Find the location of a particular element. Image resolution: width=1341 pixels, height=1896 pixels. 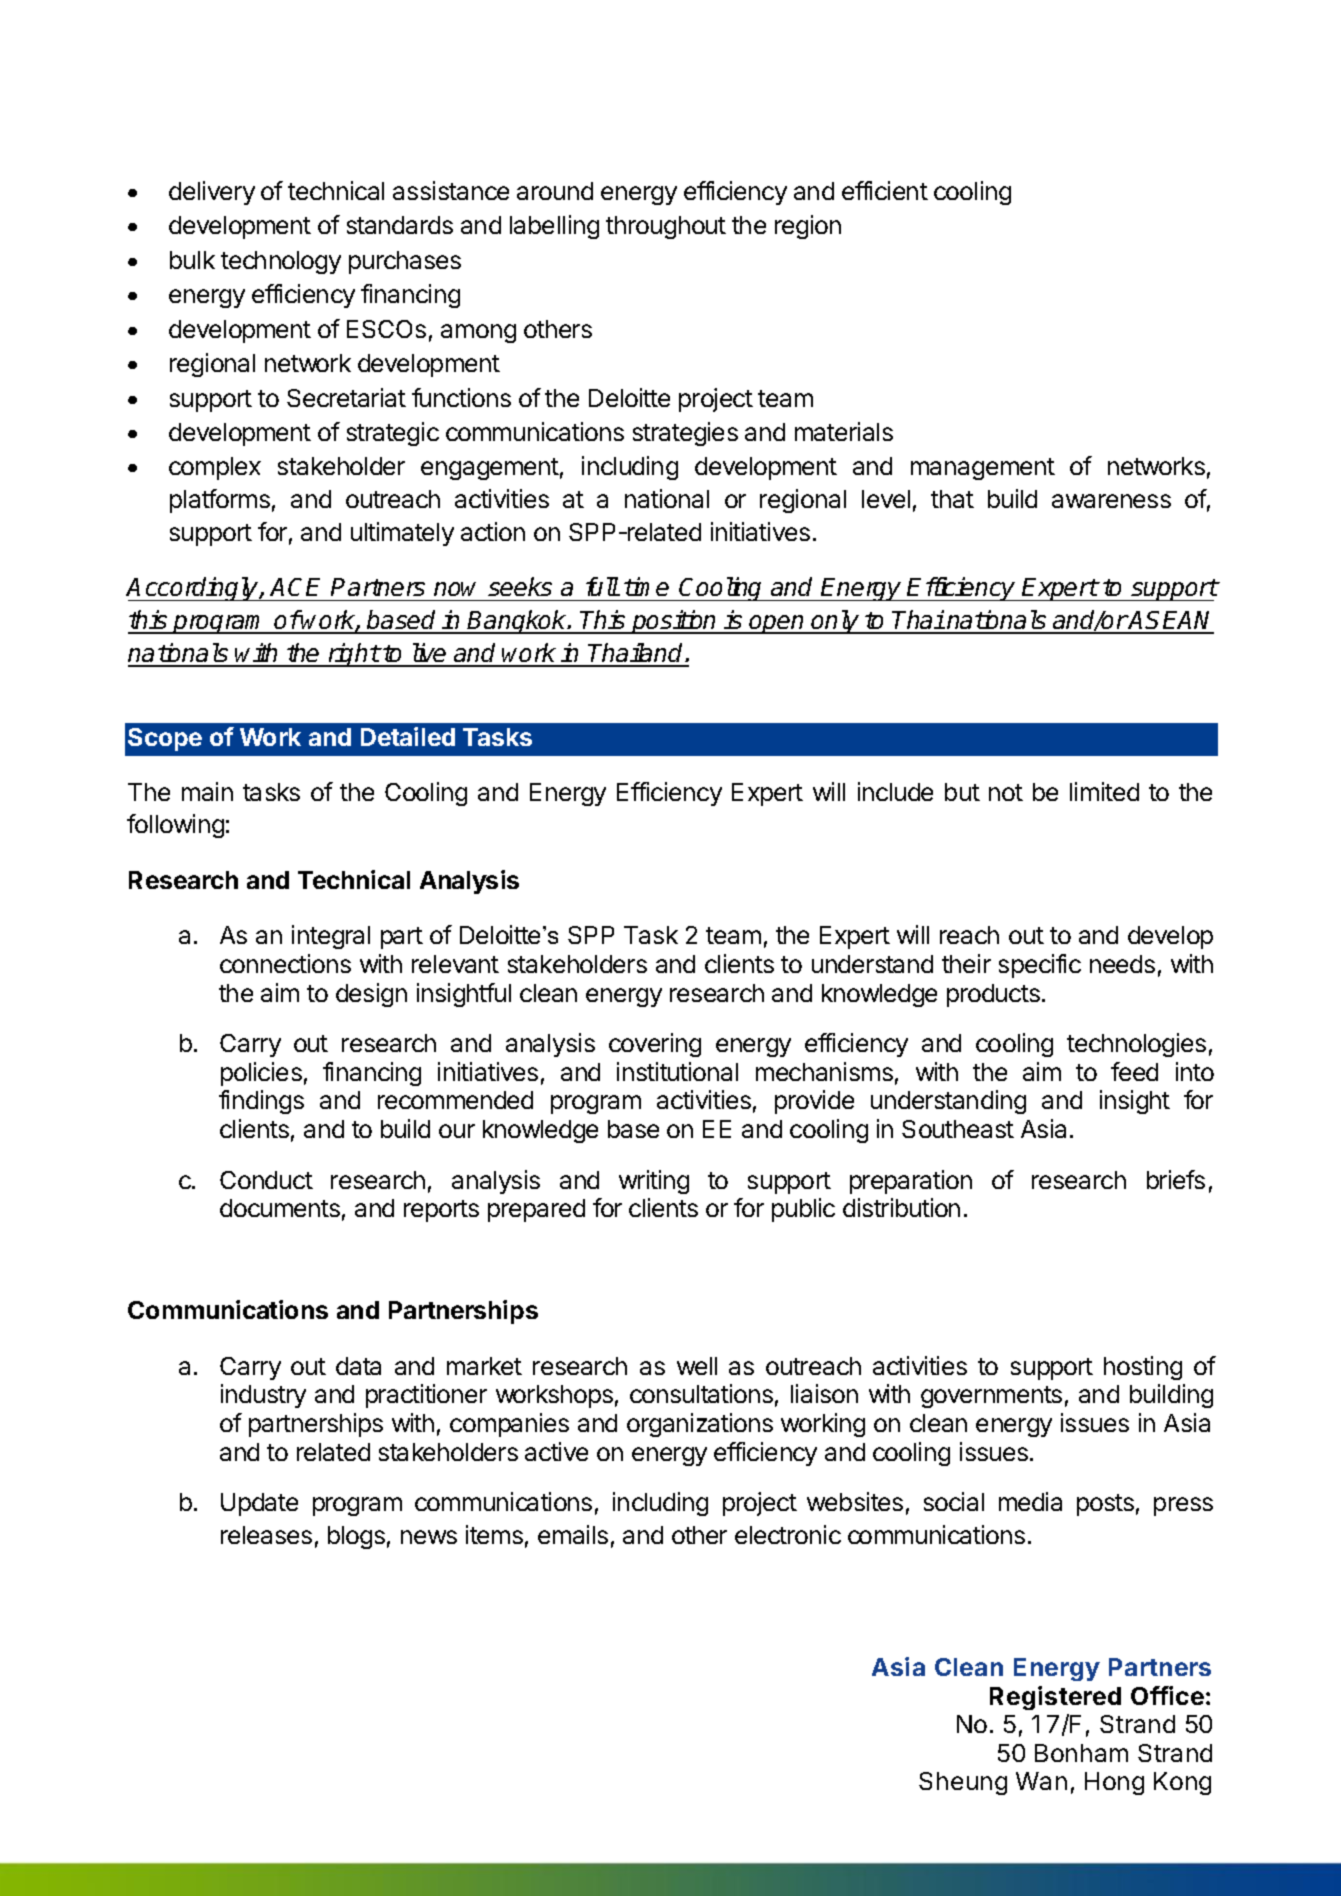

specific is located at coordinates (1040, 966).
